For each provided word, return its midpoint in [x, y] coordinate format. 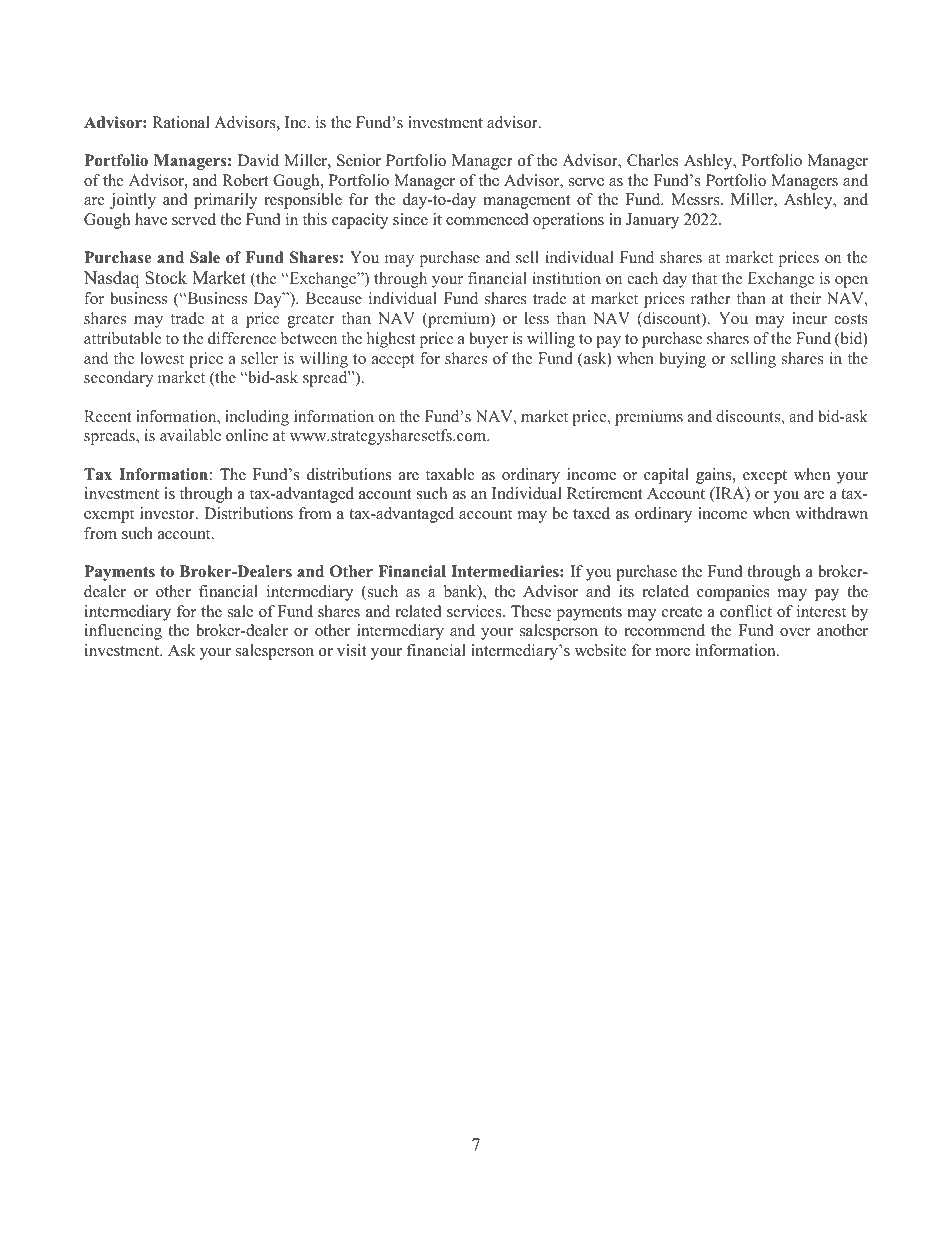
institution [567, 278]
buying [682, 360]
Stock [166, 278]
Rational [181, 122]
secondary [118, 379]
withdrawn [831, 513]
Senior [359, 160]
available [190, 435]
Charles [653, 160]
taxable [450, 474]
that [704, 278]
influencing [123, 632]
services [475, 611]
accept [393, 361]
